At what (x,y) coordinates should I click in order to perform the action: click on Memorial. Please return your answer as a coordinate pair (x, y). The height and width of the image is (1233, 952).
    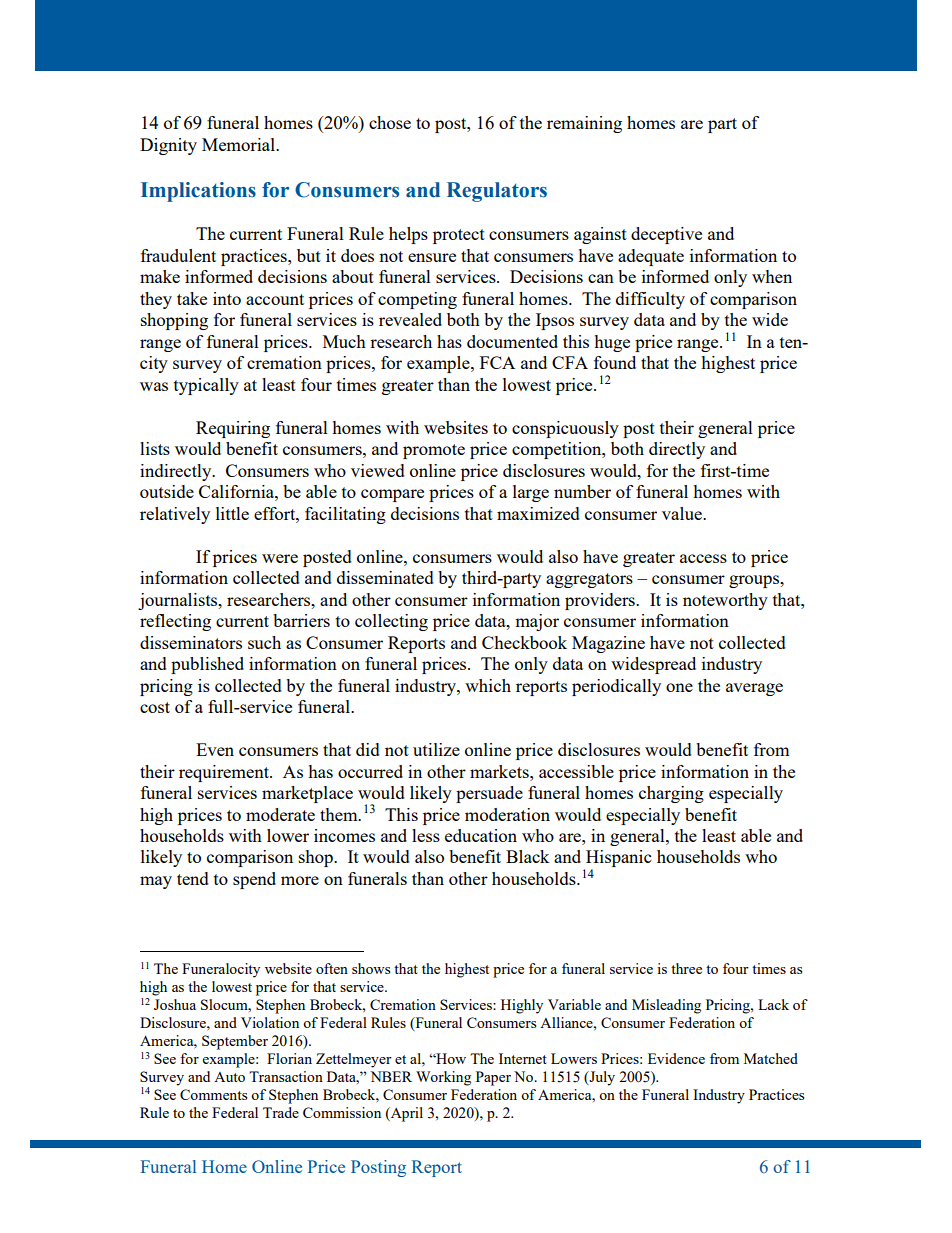
    Looking at the image, I should click on (239, 144).
